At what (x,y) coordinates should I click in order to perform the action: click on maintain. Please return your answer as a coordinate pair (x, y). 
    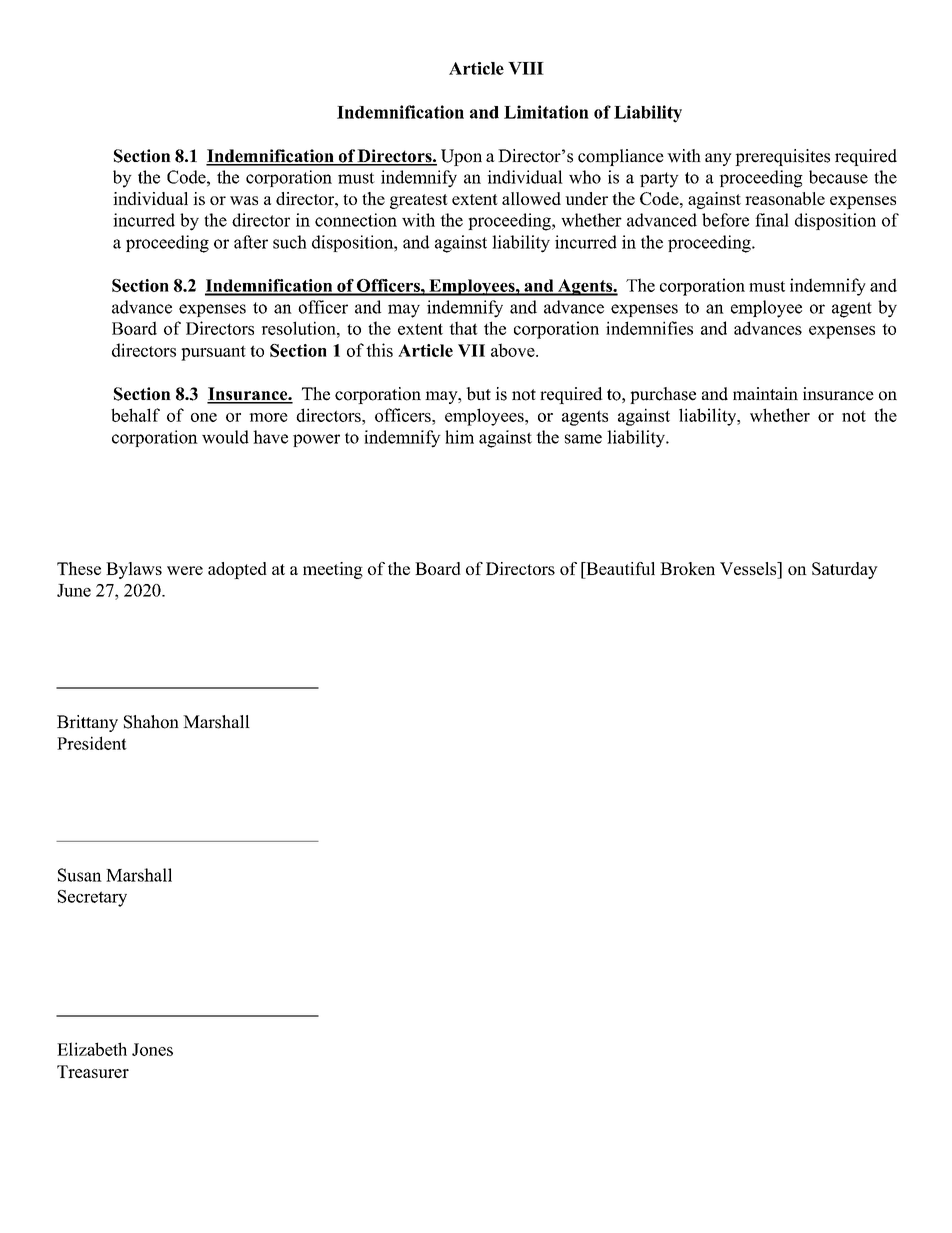
    Looking at the image, I should click on (765, 393).
